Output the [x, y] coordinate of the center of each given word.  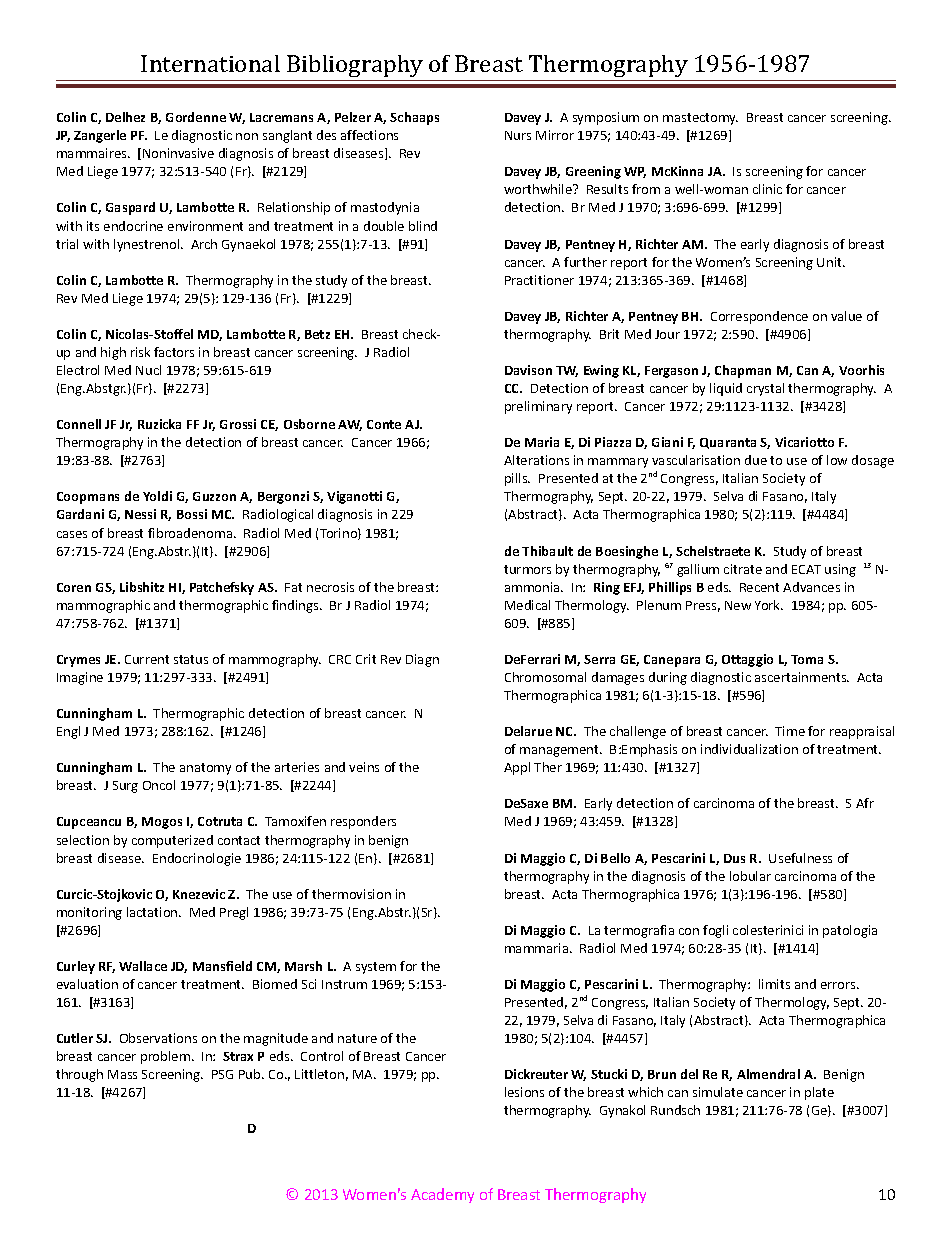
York [769, 605]
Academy [442, 1195]
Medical [527, 605]
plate [819, 1093]
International [210, 63]
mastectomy [700, 119]
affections [369, 135]
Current [147, 659]
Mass [122, 1074]
